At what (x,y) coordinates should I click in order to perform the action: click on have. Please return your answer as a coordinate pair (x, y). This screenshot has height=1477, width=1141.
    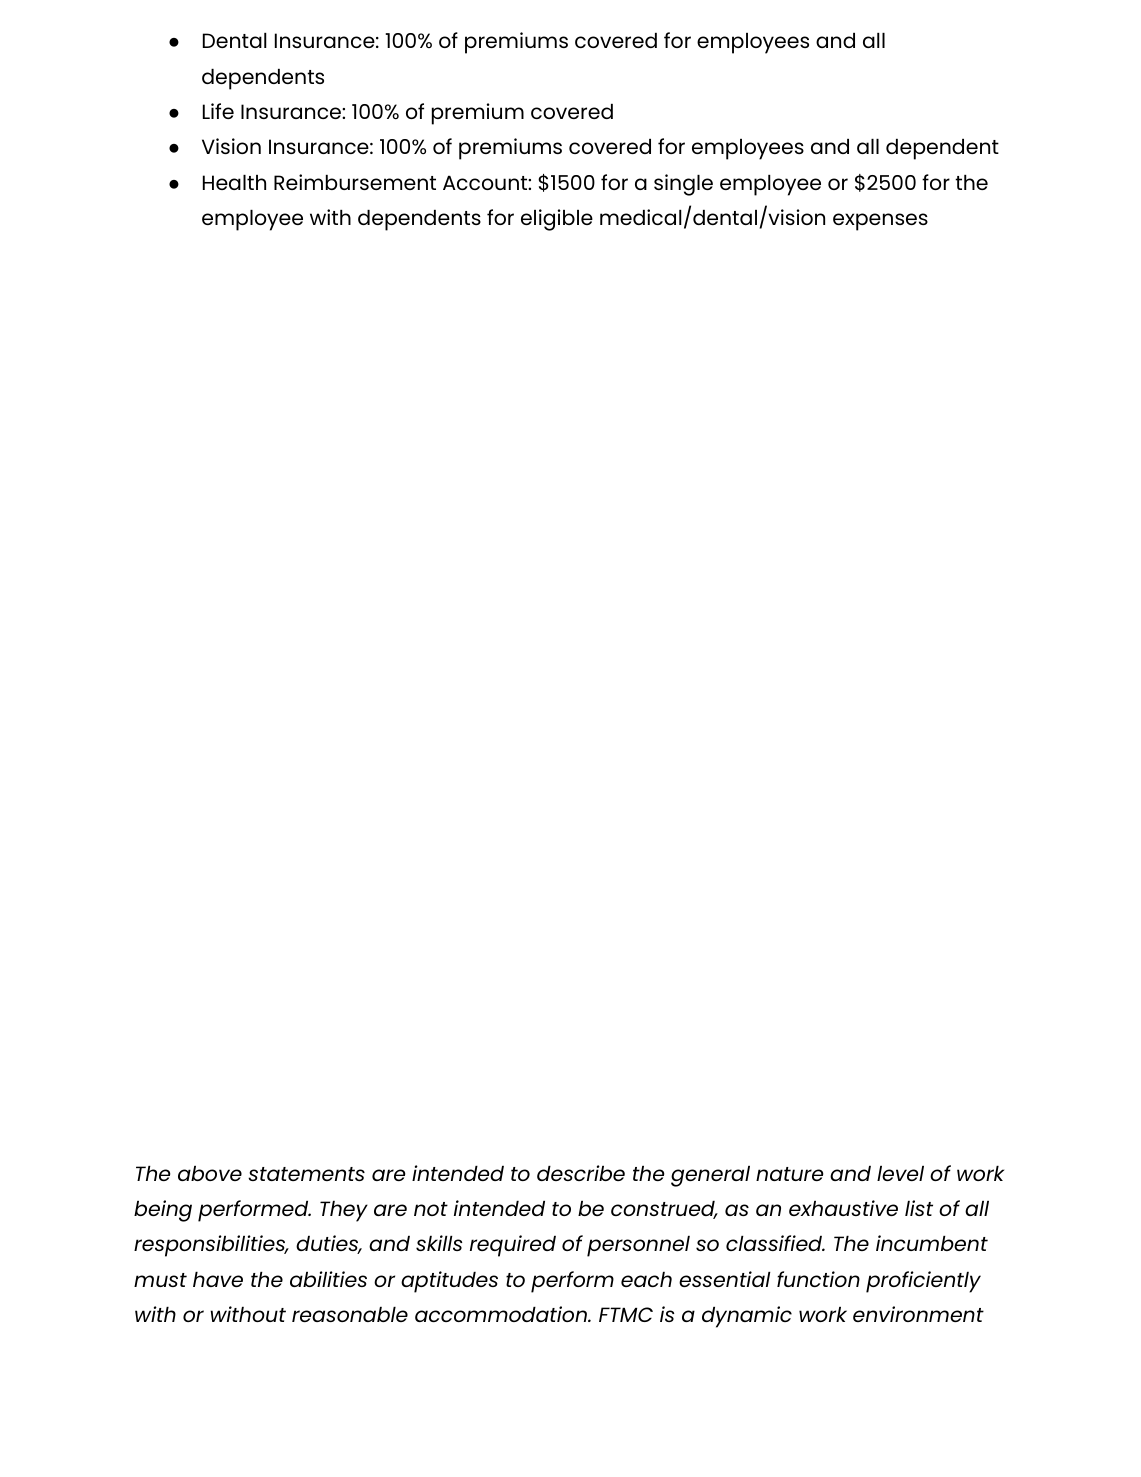
    Looking at the image, I should click on (218, 1279).
